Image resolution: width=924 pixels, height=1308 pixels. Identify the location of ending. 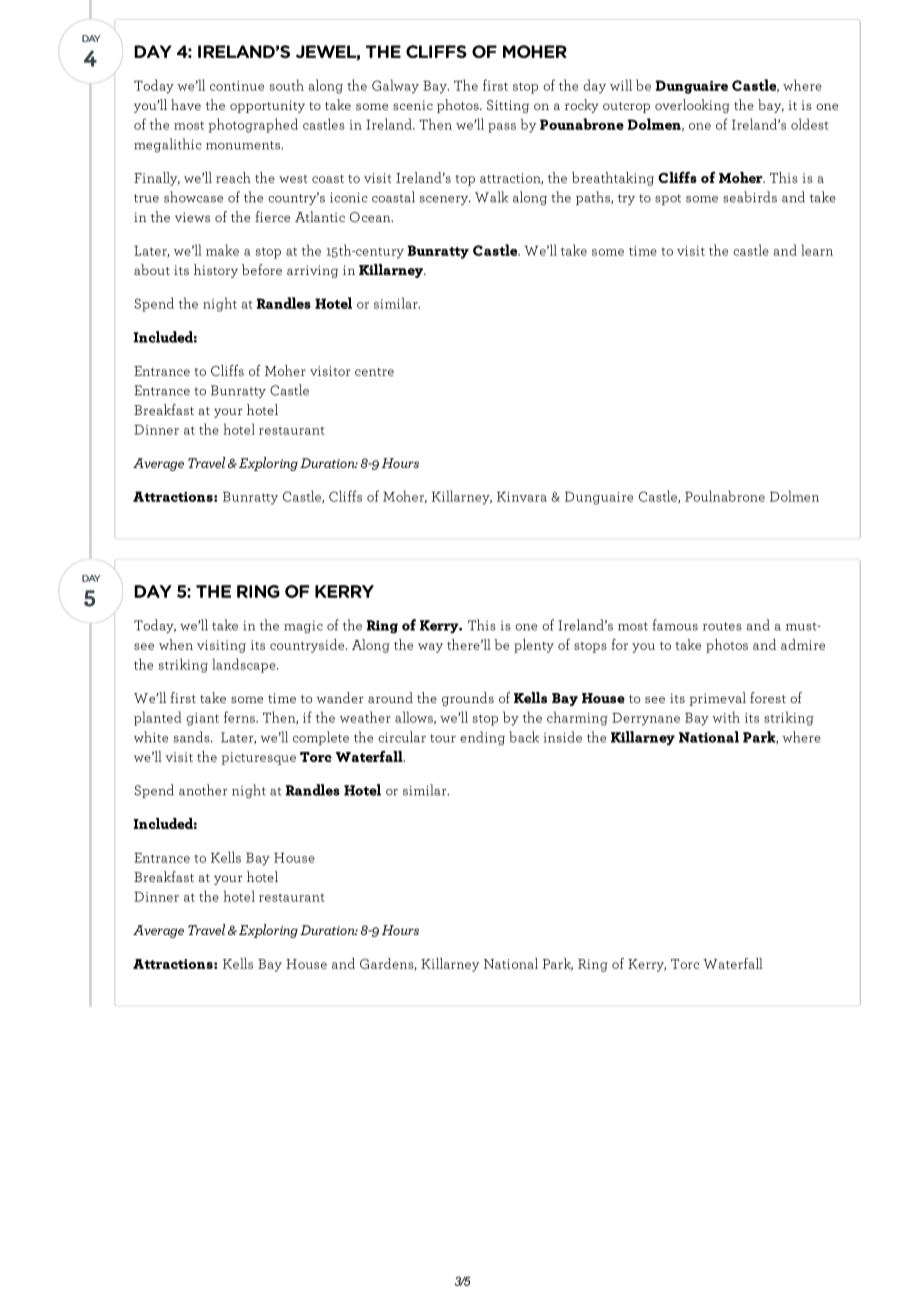
(482, 738).
